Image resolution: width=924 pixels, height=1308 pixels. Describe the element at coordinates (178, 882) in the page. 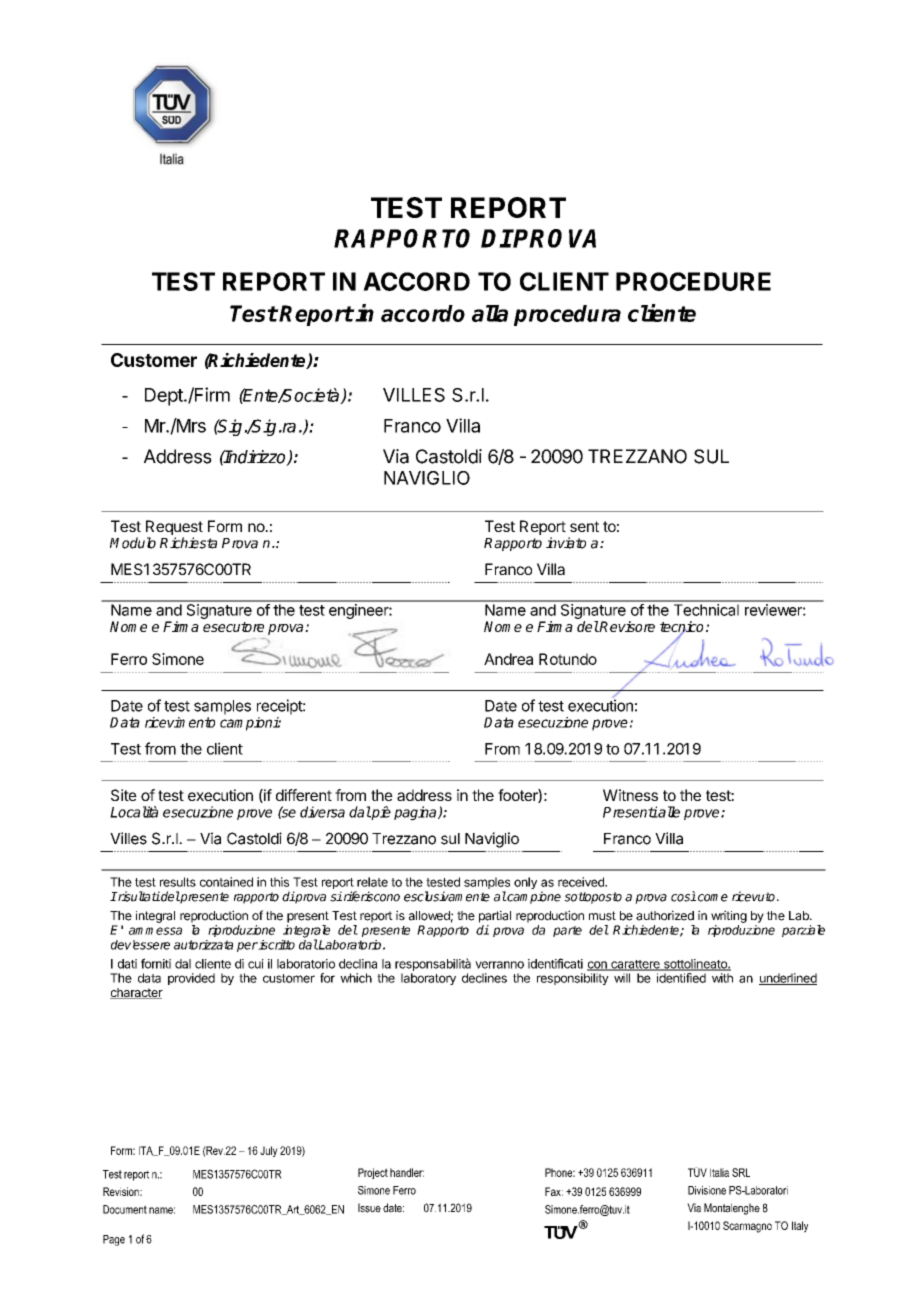

I see `results` at that location.
